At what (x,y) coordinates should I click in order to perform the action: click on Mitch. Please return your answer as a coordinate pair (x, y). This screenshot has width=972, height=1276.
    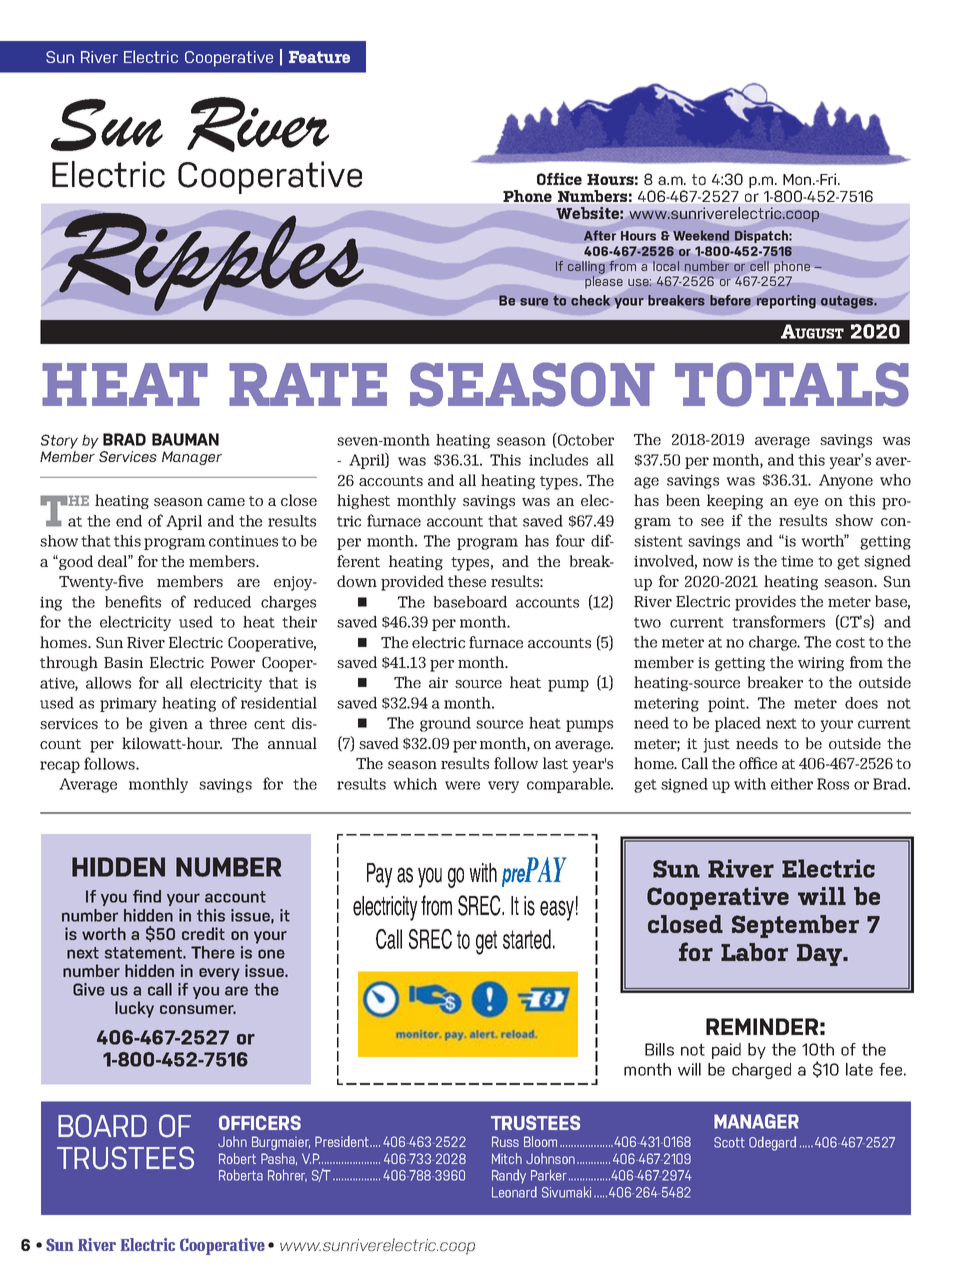
    Looking at the image, I should click on (507, 1158).
